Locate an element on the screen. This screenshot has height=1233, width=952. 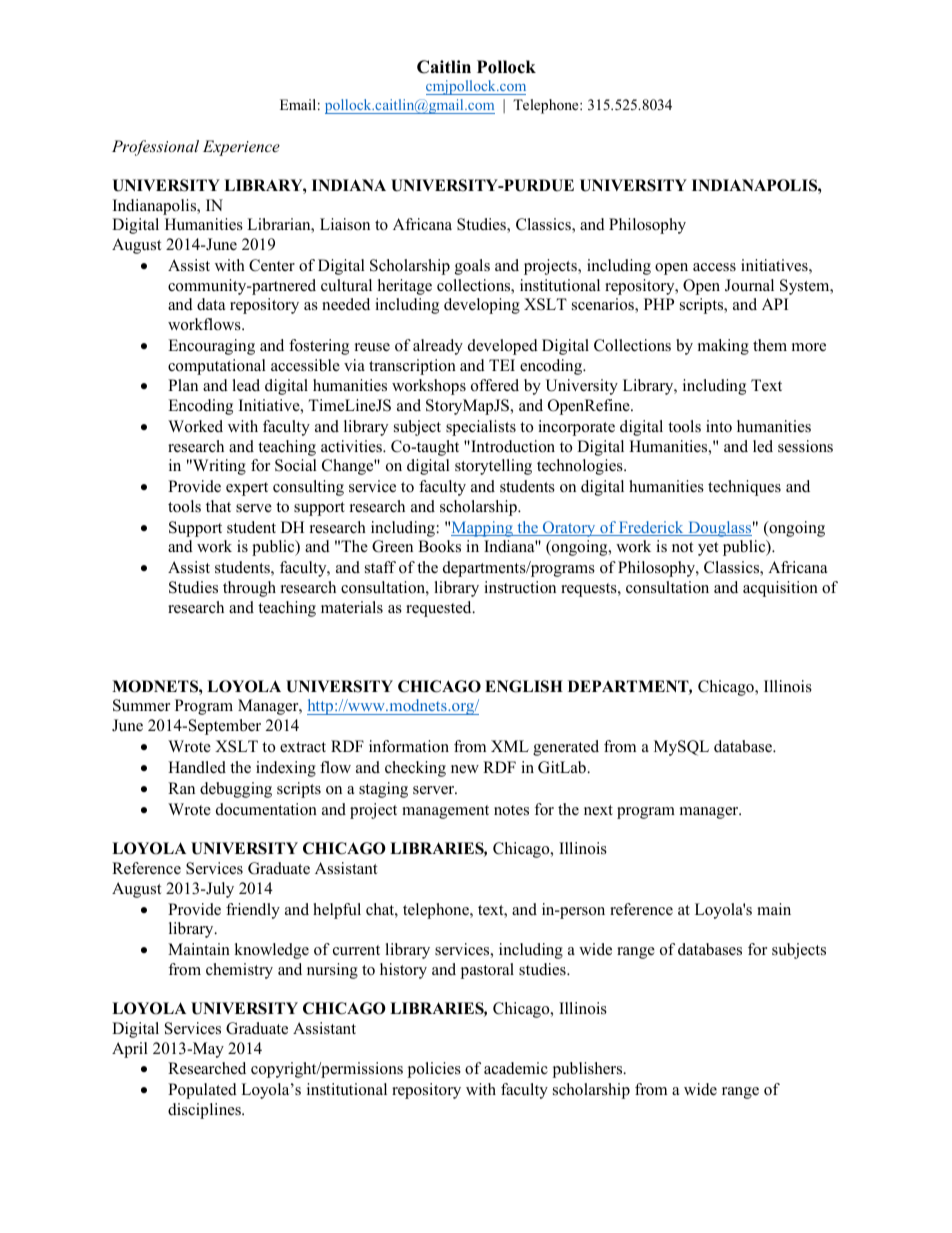
acquisition is located at coordinates (780, 589).
